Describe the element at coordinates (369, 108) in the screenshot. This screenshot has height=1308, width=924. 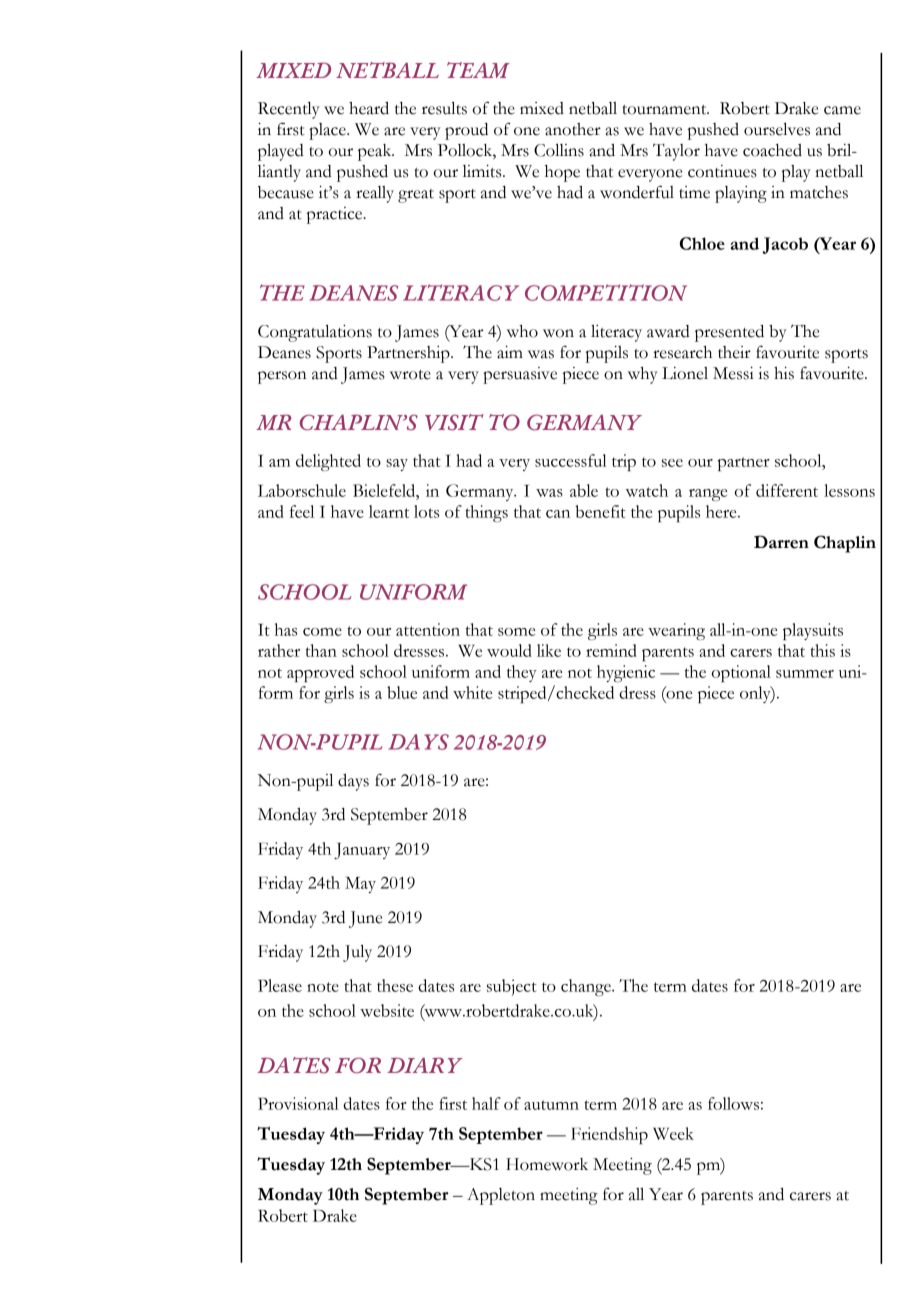
I see `heard` at that location.
